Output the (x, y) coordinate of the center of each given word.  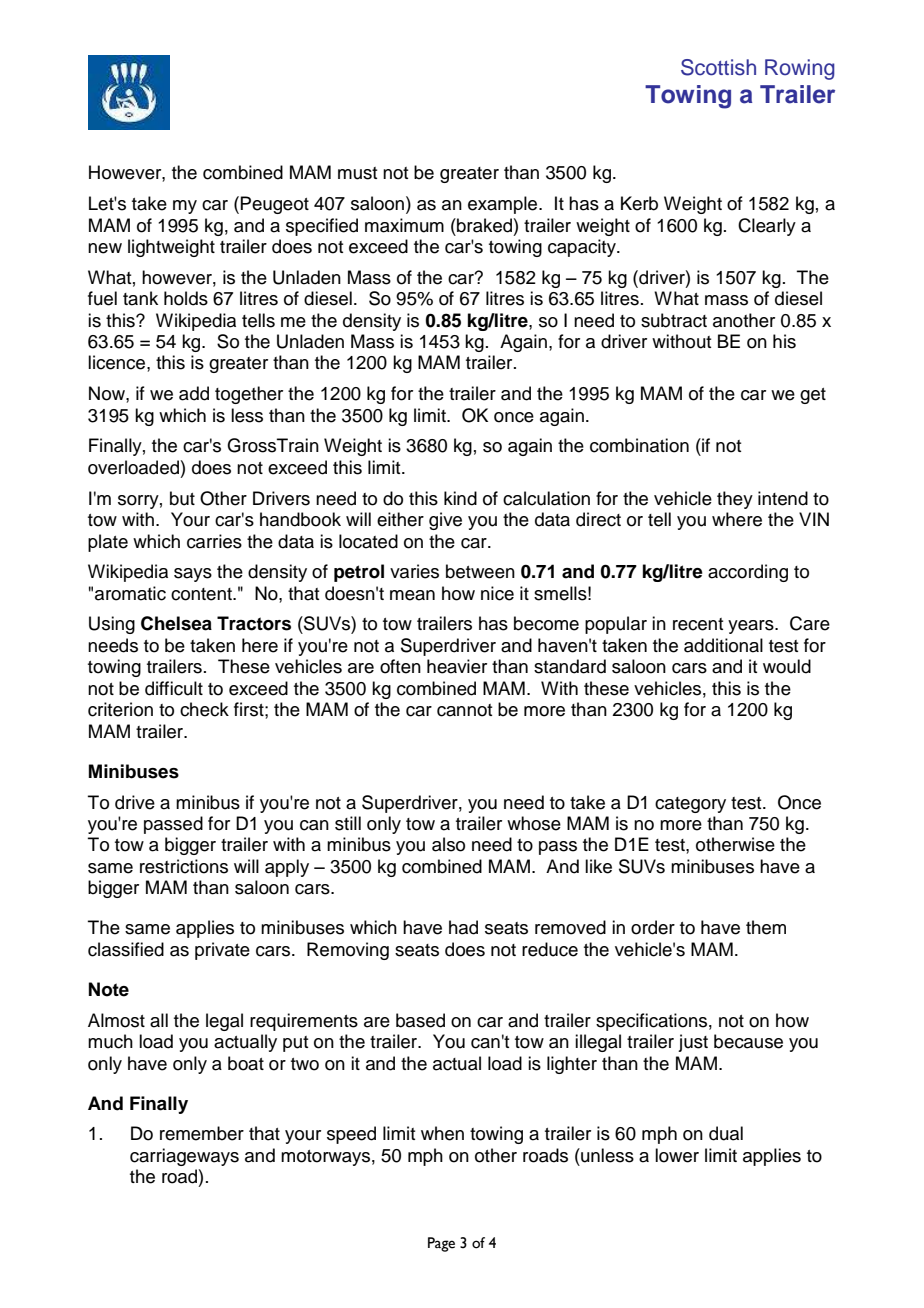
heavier (457, 666)
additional (723, 645)
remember (202, 1133)
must (357, 173)
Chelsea (176, 623)
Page (441, 1244)
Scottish (718, 67)
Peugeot (274, 205)
